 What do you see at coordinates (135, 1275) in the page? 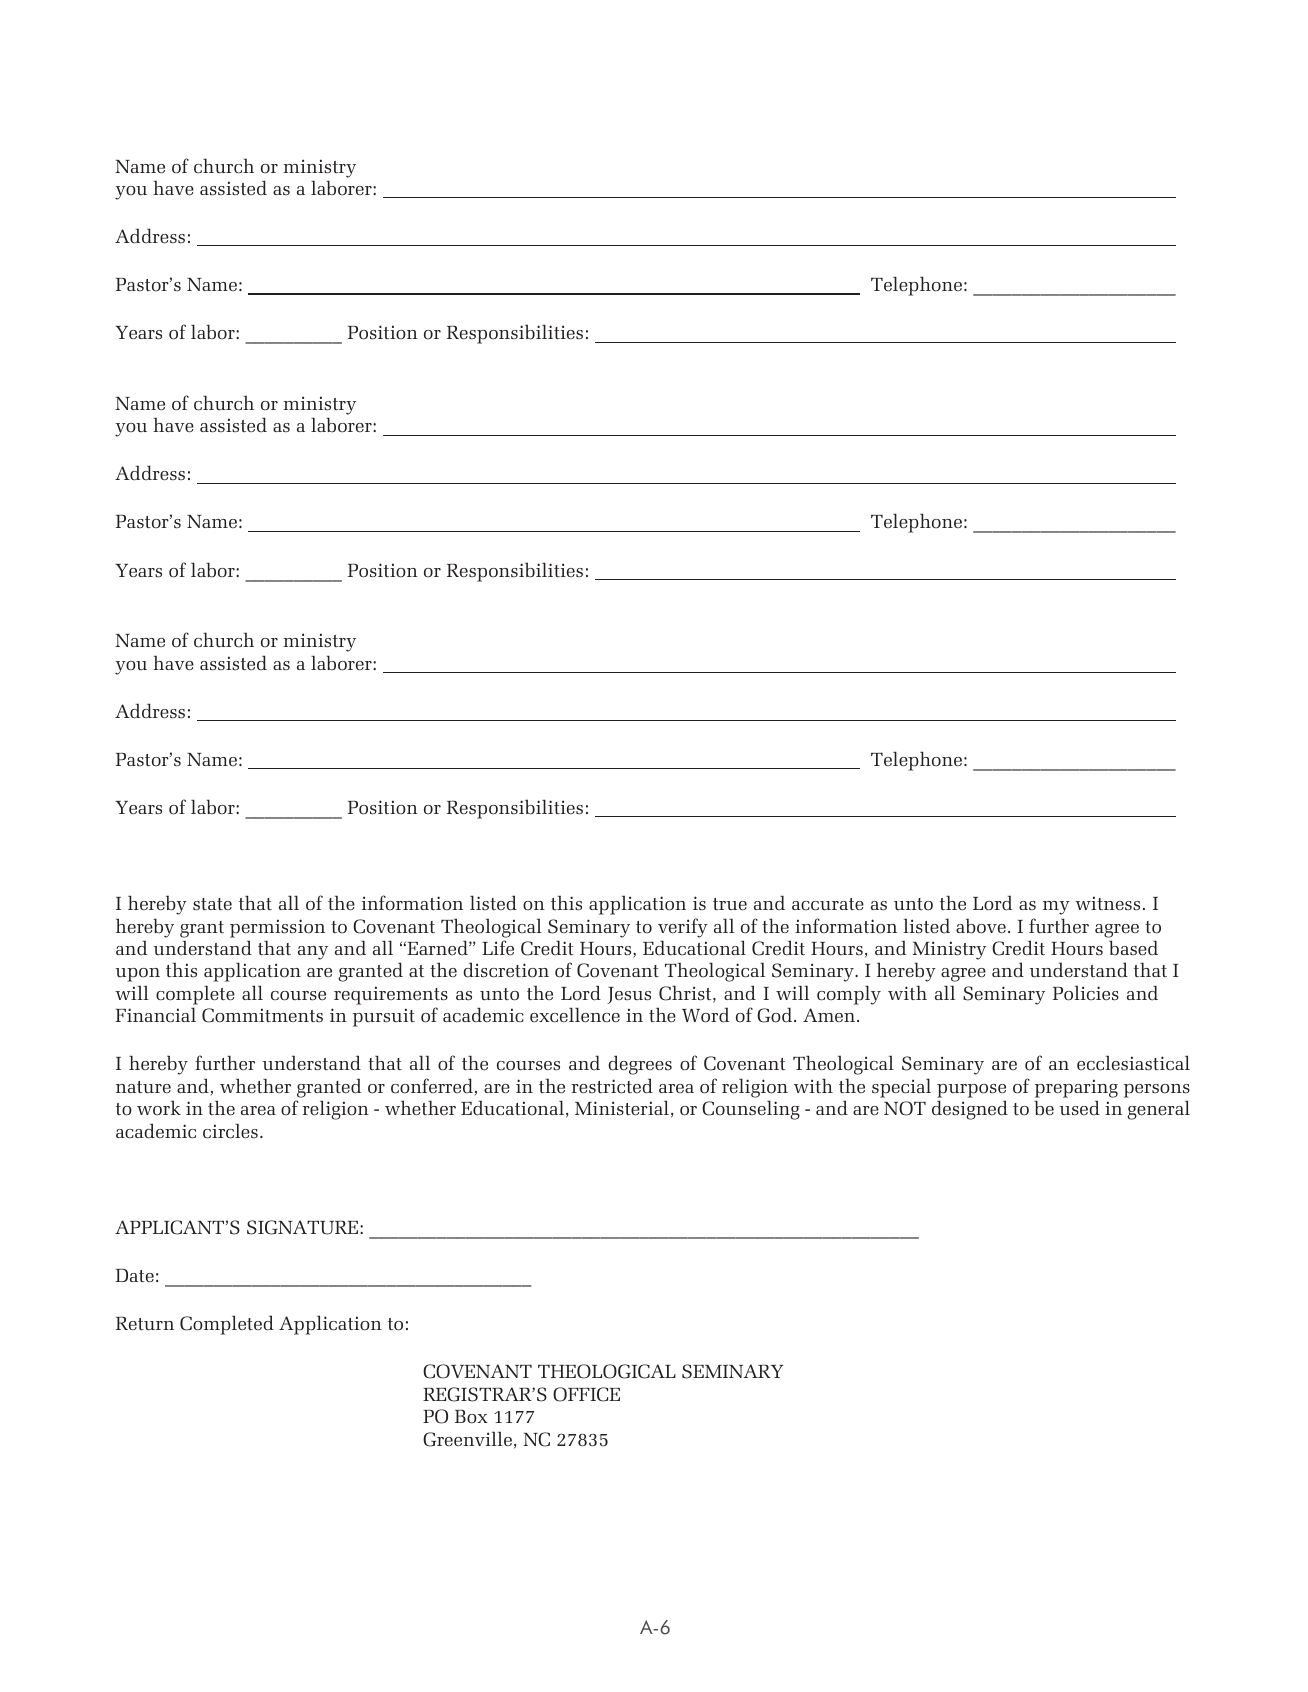
I see `Date` at bounding box center [135, 1275].
